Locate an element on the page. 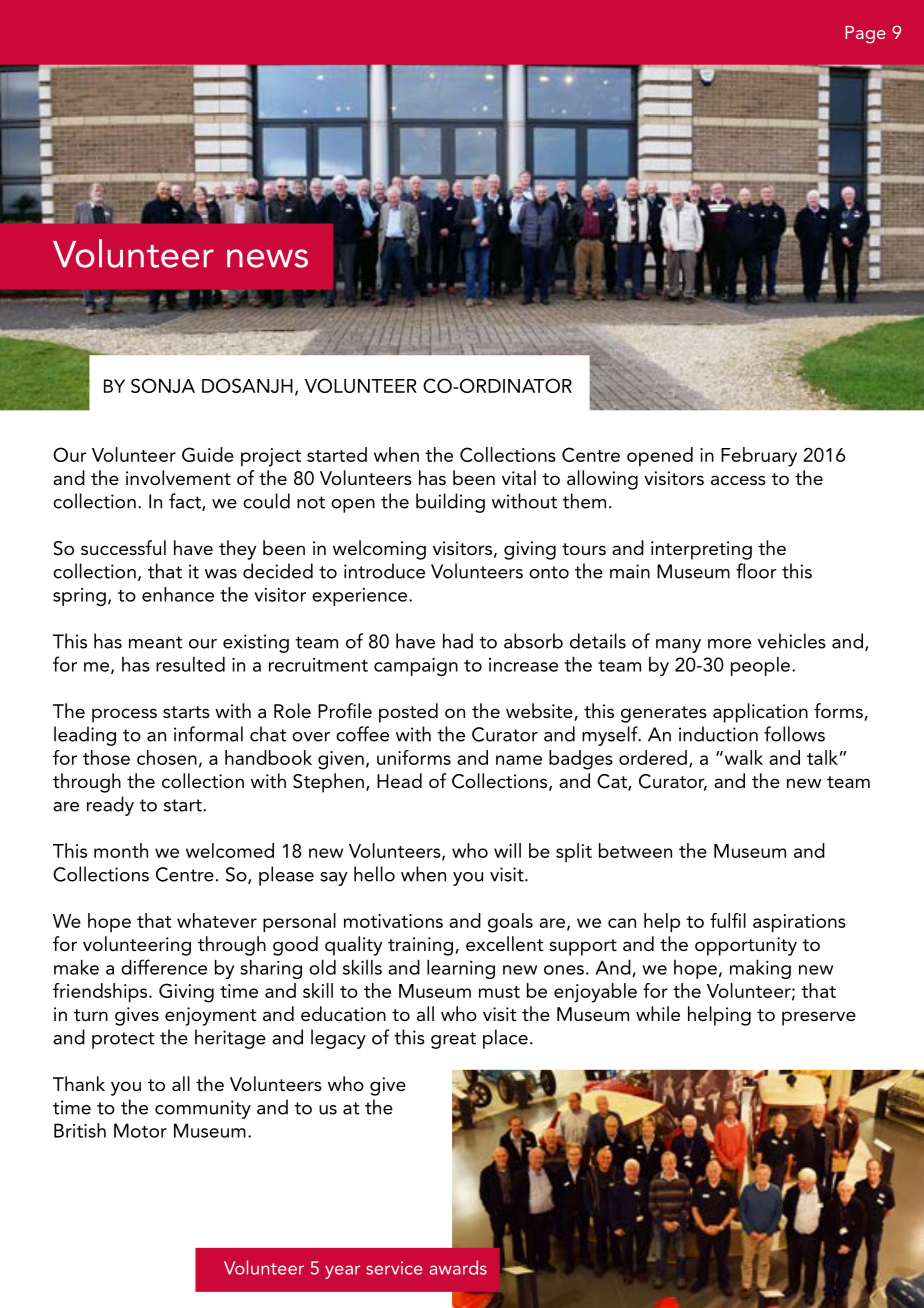 The width and height of the document is (924, 1308). Motor is located at coordinates (140, 1130).
